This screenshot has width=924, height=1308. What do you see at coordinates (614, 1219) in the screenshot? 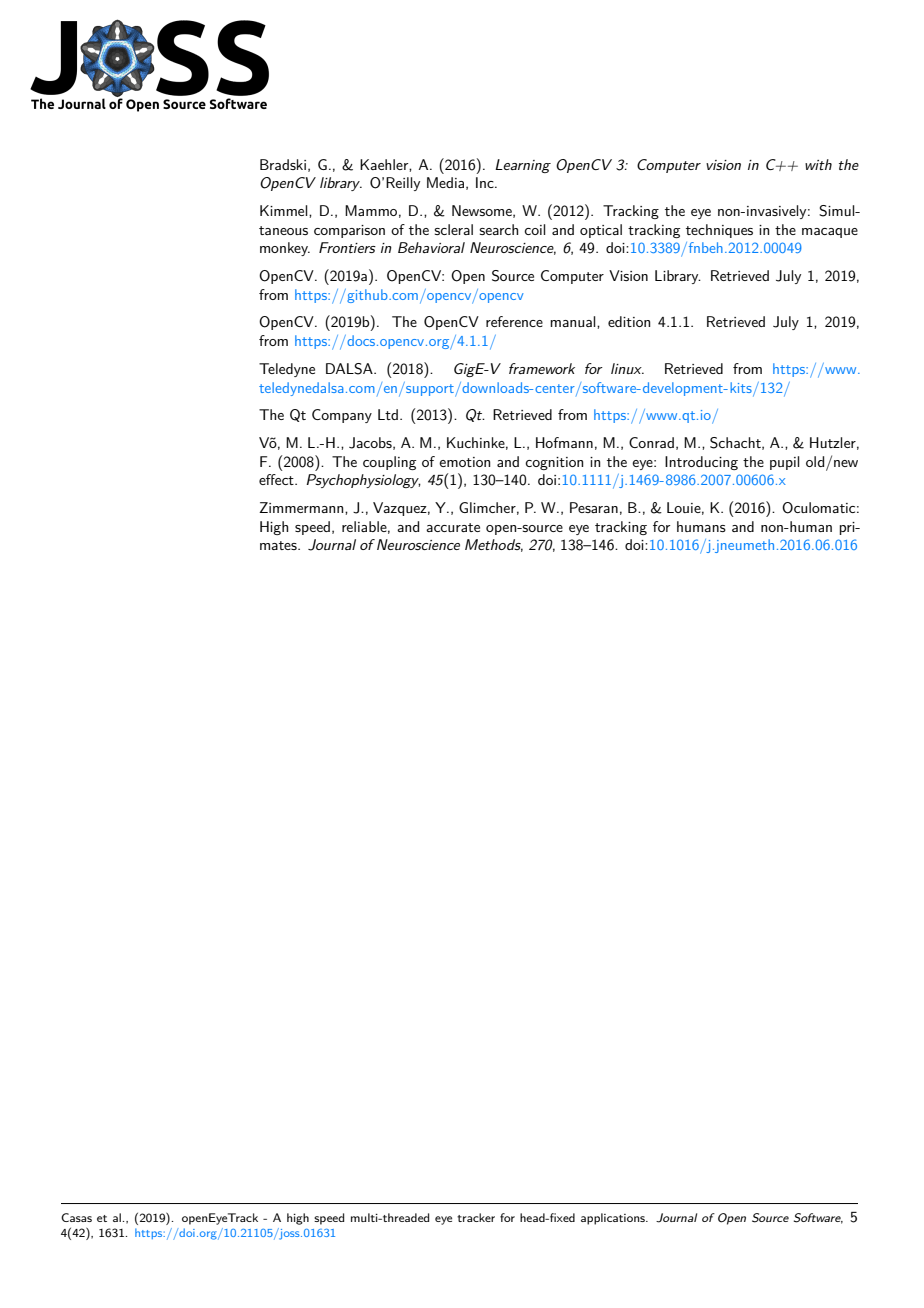
I see `applications` at bounding box center [614, 1219].
